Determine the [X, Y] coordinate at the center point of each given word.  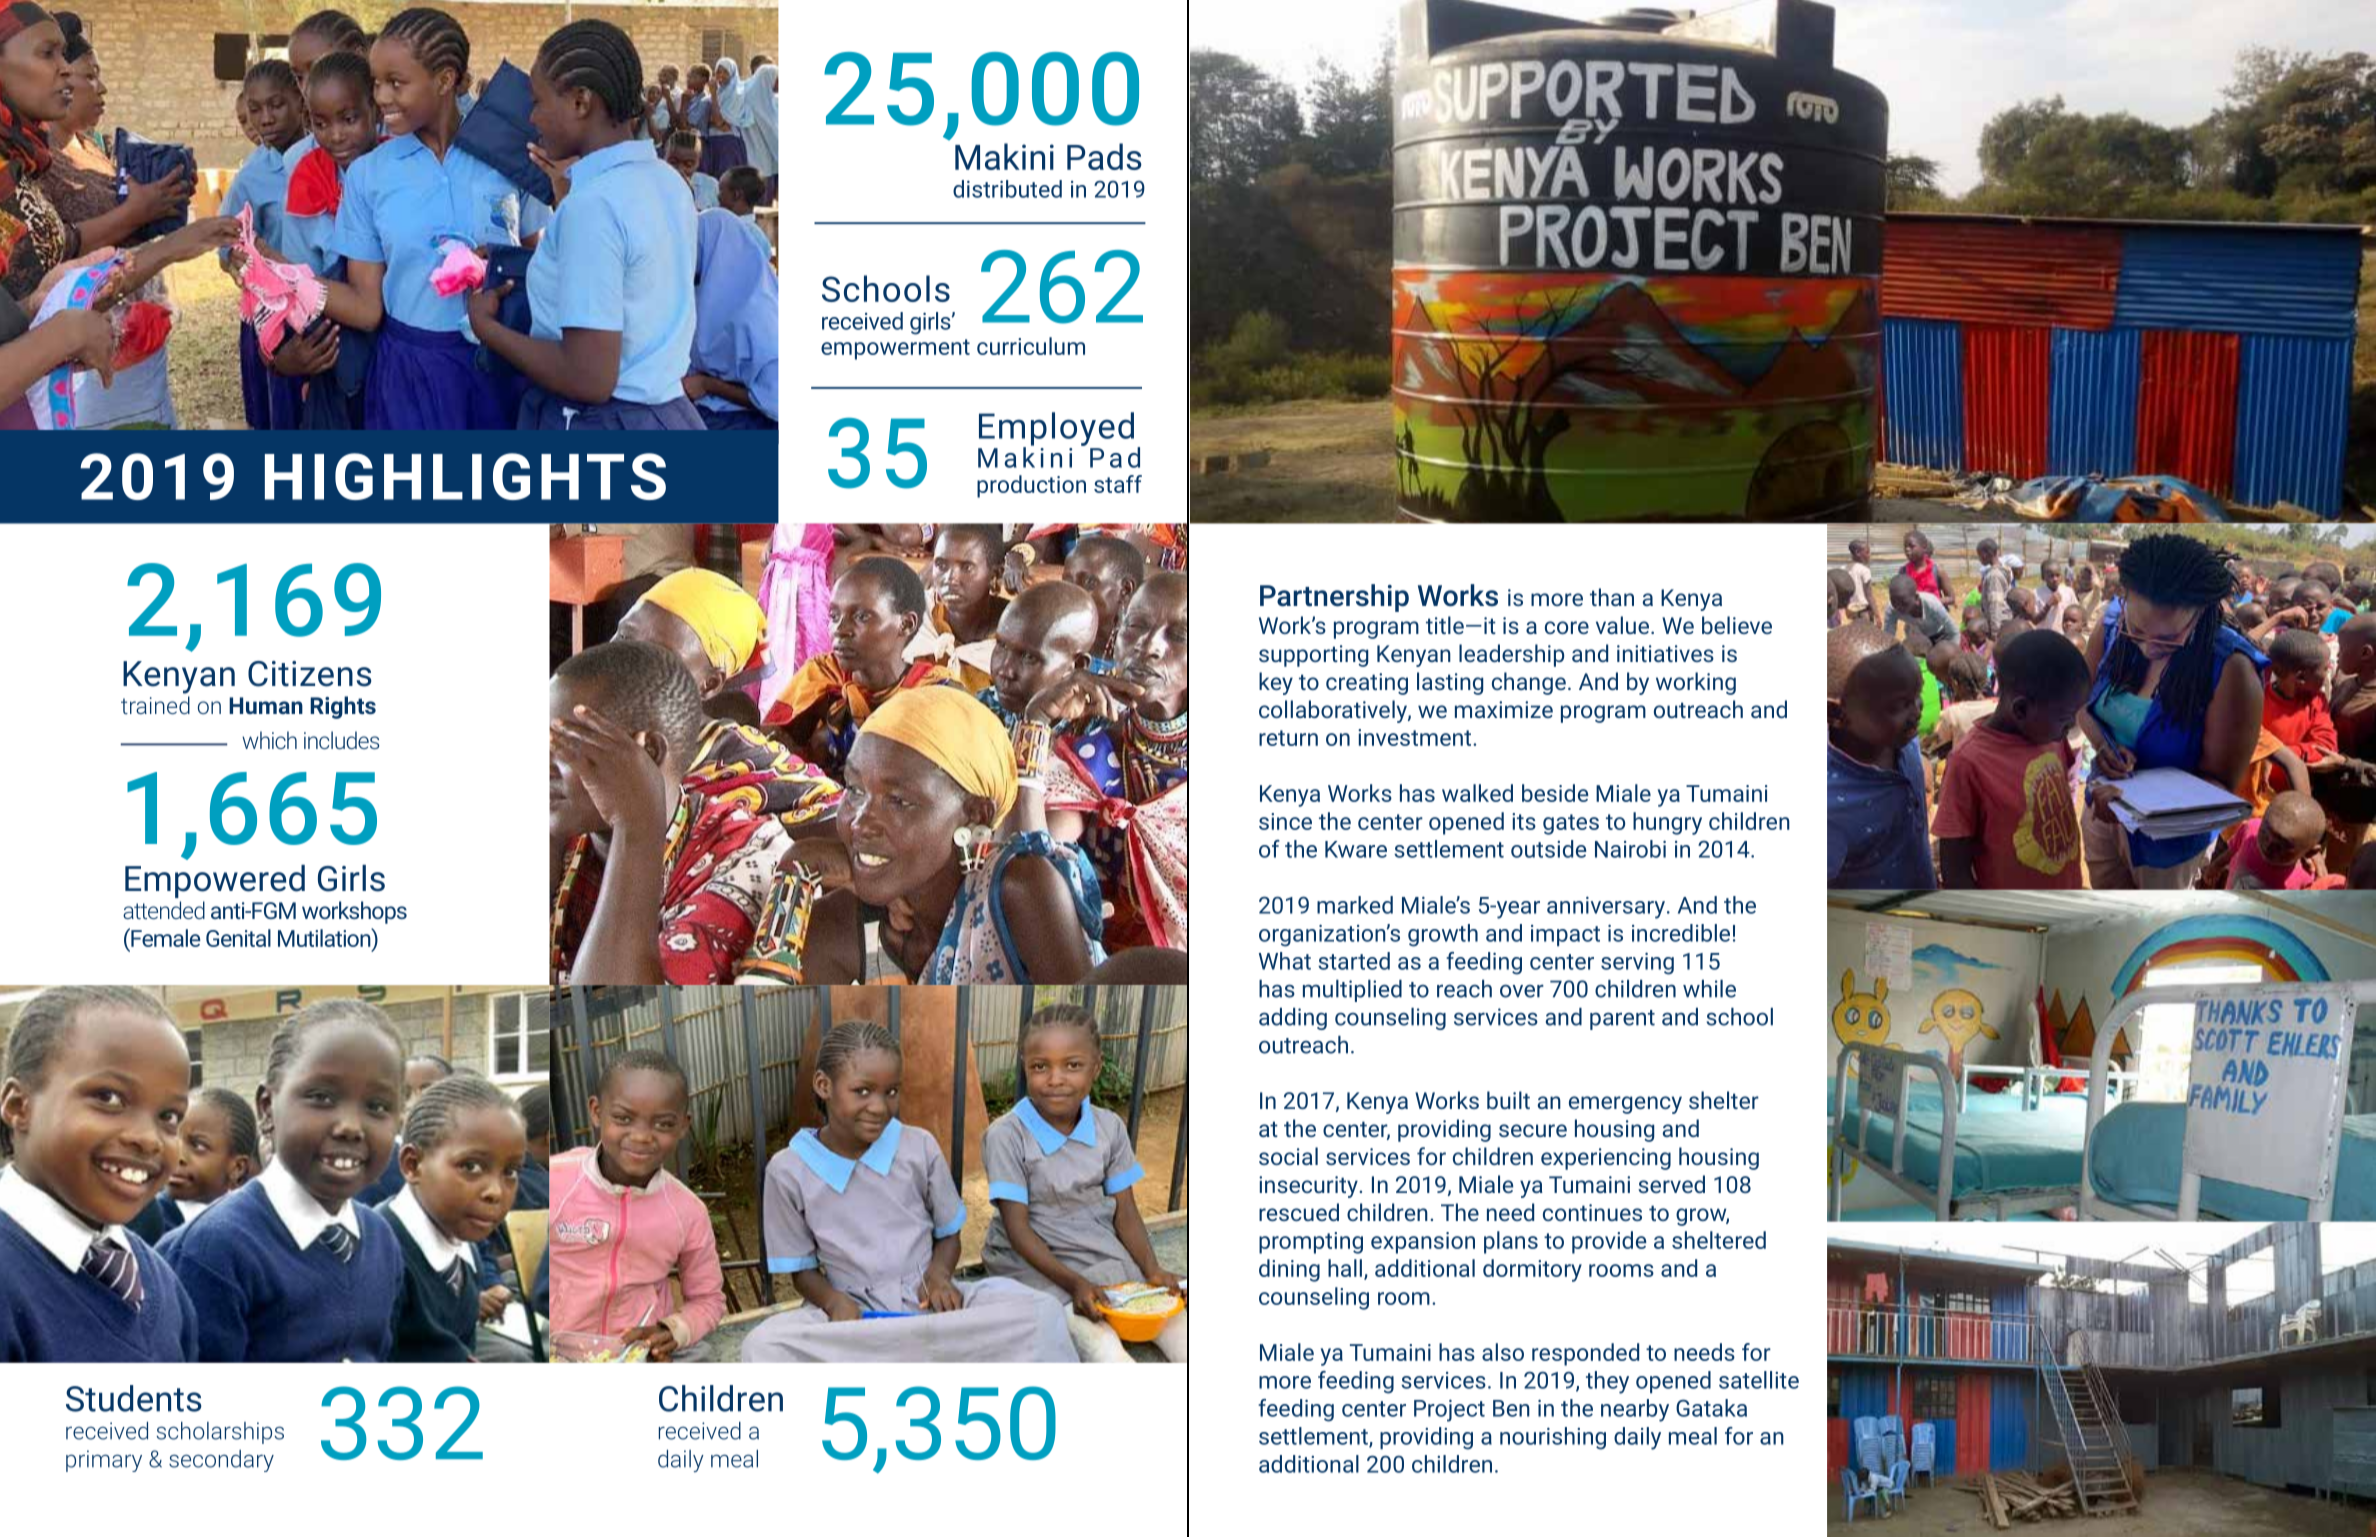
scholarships [220, 1433]
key [1276, 683]
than [1612, 597]
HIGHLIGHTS [465, 476]
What [1285, 961]
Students [134, 1398]
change [1529, 683]
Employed [1056, 430]
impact [1565, 935]
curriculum [1031, 346]
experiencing [1606, 1159]
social [1288, 1156]
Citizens [310, 674]
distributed [1007, 189]
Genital [238, 938]
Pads [1104, 156]
